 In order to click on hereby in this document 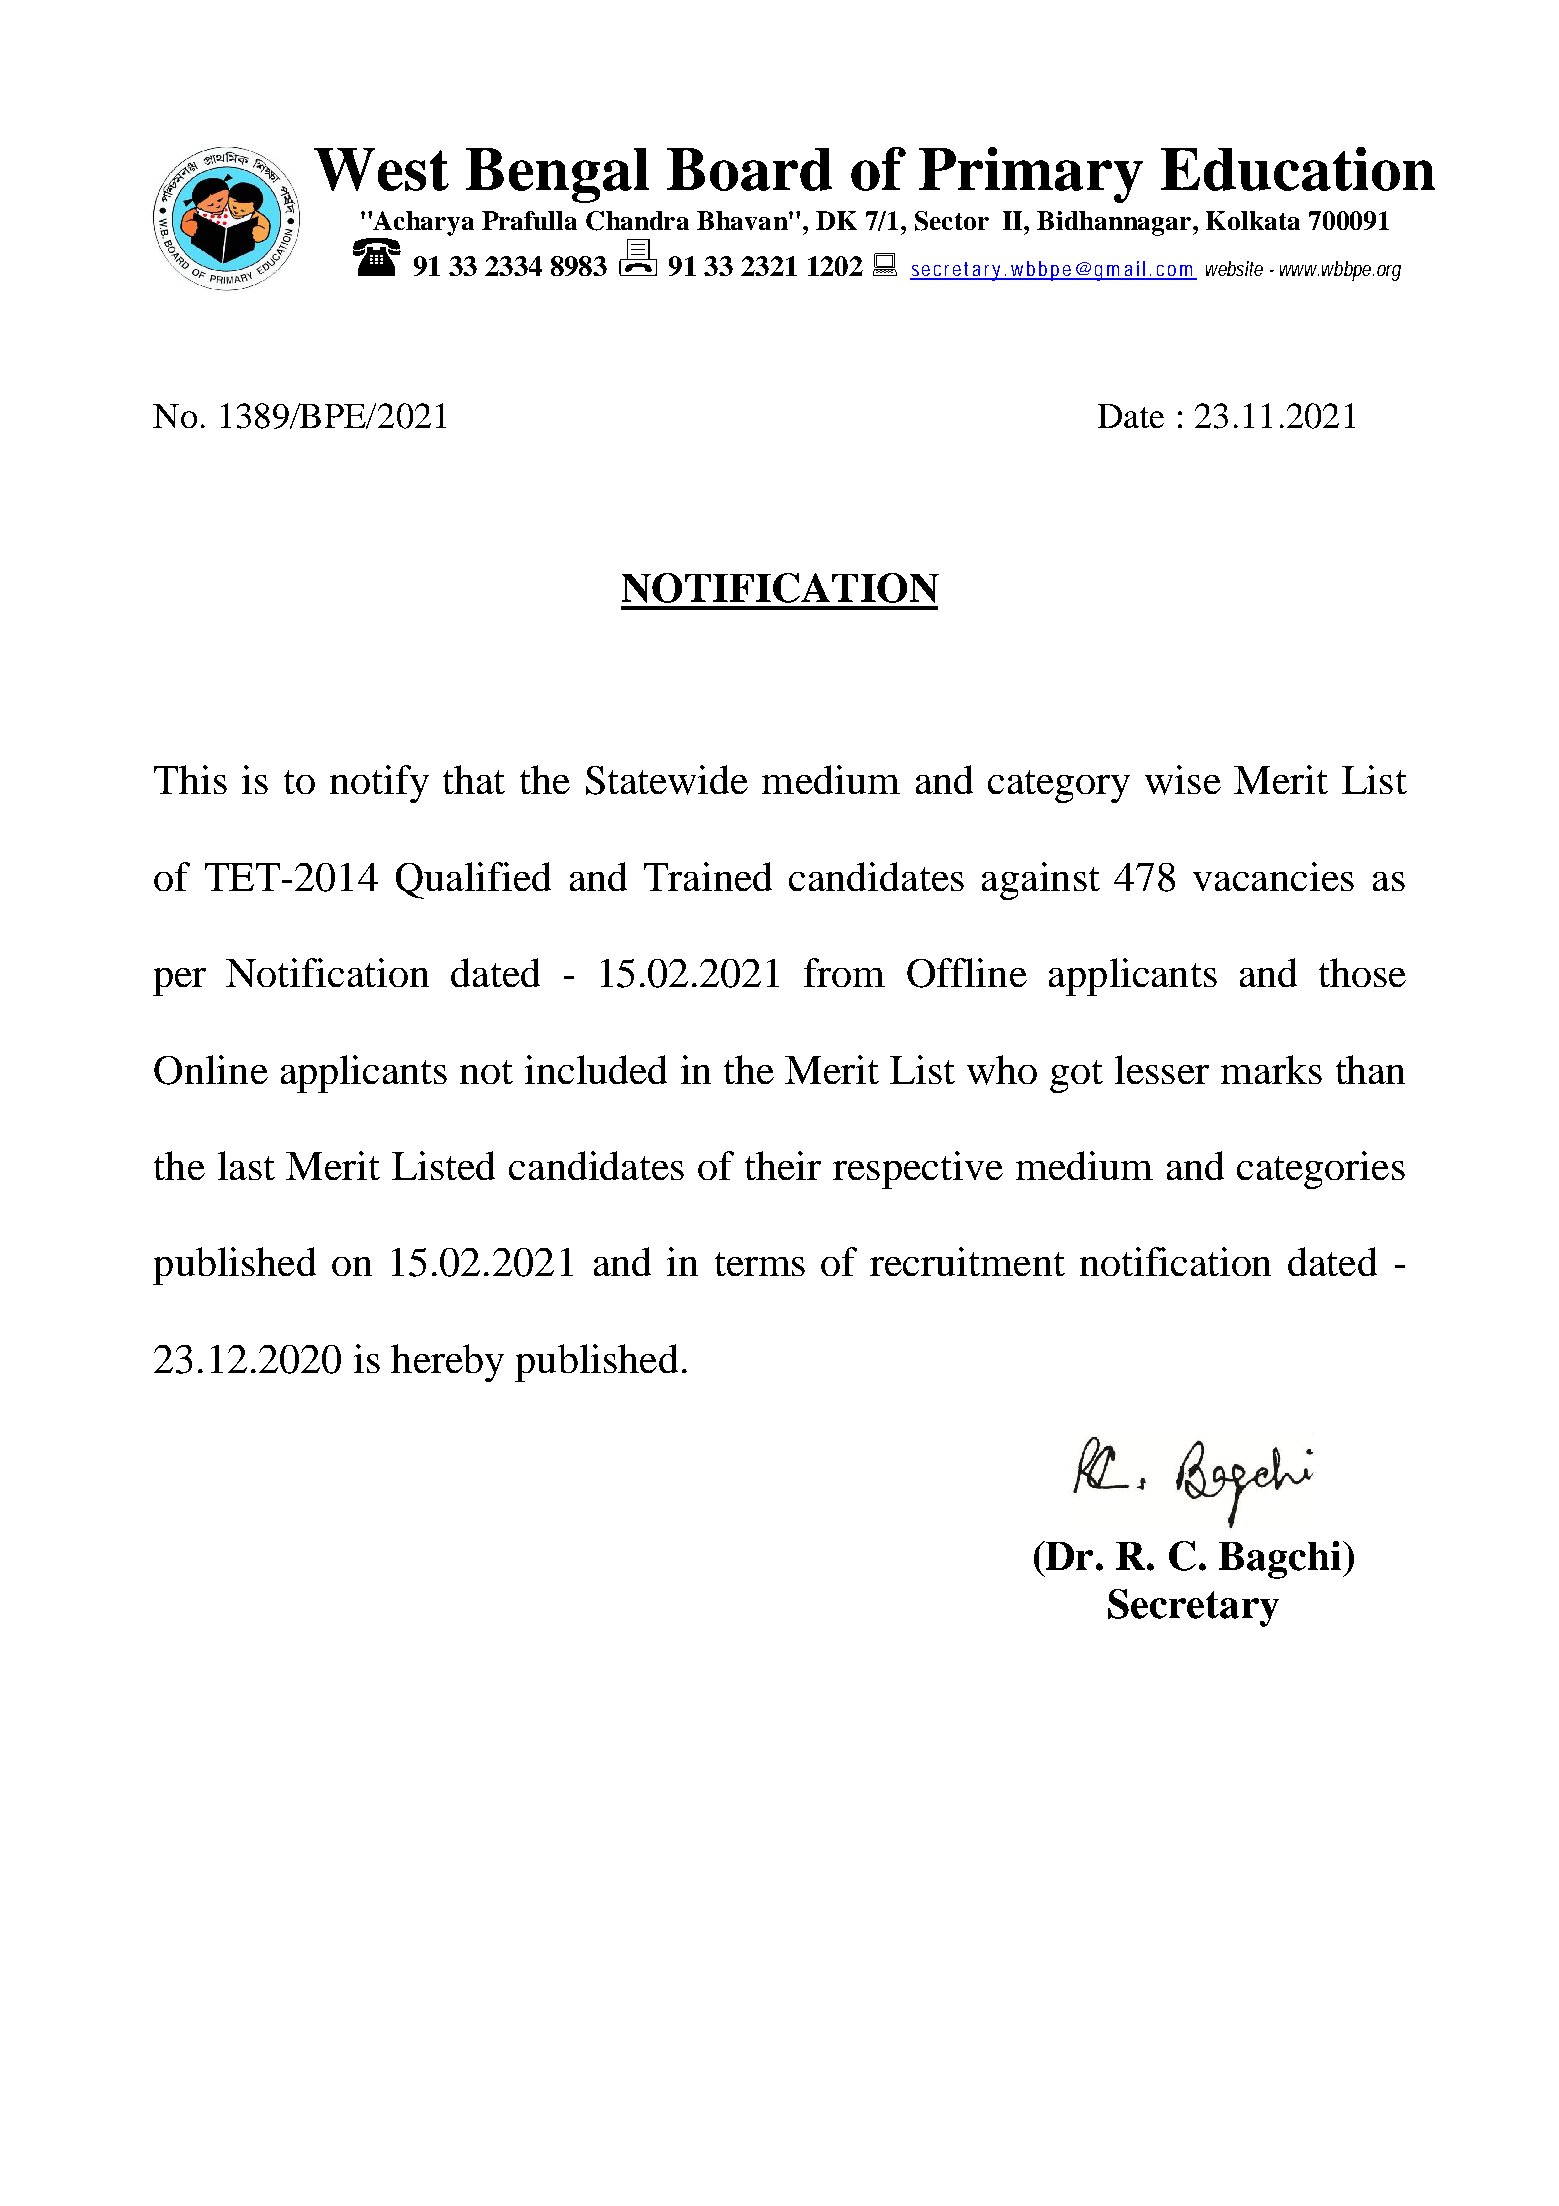, I will do `click(447, 1363)`.
